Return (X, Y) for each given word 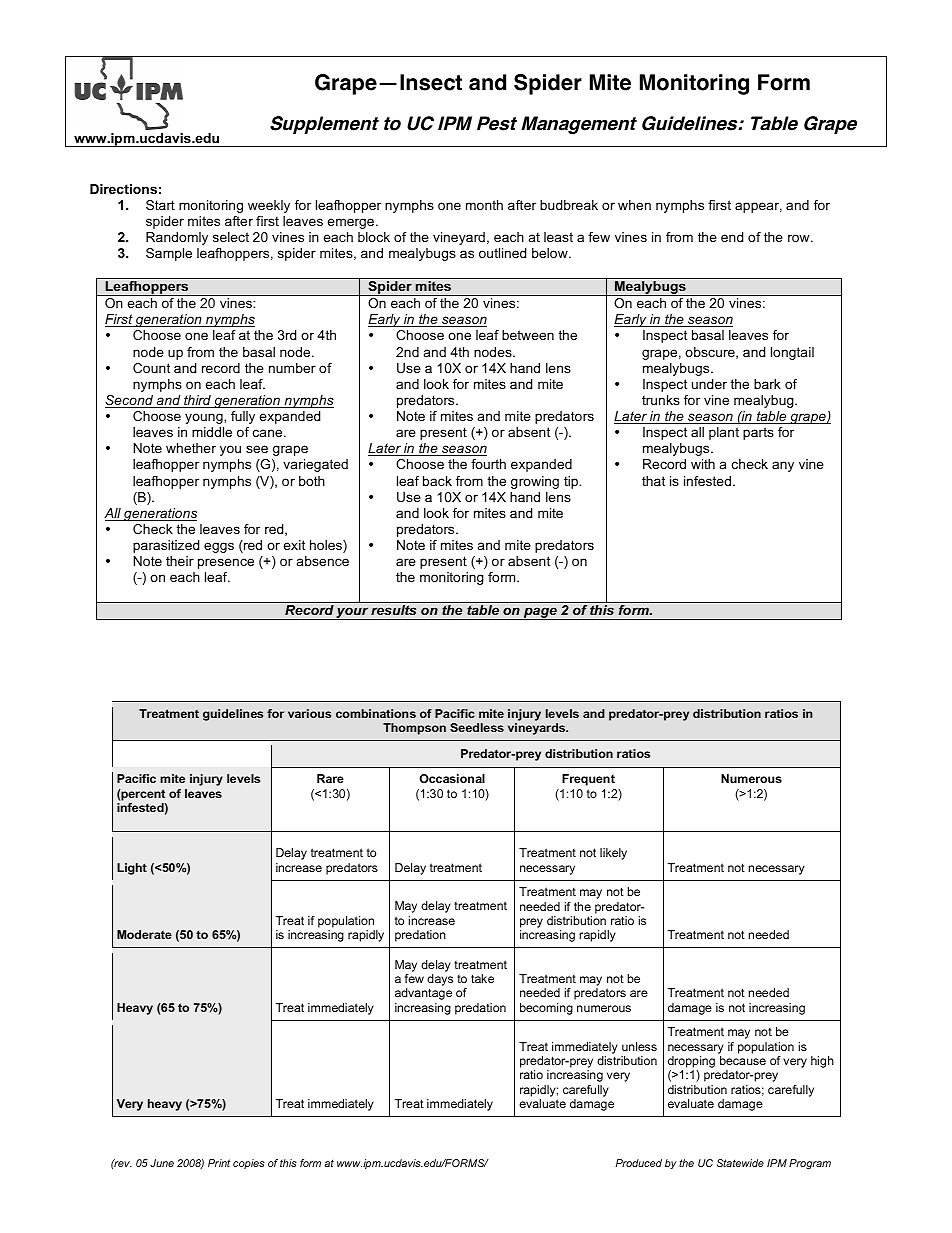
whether (191, 448)
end (732, 237)
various (309, 713)
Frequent (588, 780)
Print (219, 1163)
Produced (639, 1163)
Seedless (477, 727)
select (231, 237)
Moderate (144, 934)
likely (613, 854)
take (482, 978)
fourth (488, 464)
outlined (502, 253)
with (703, 464)
